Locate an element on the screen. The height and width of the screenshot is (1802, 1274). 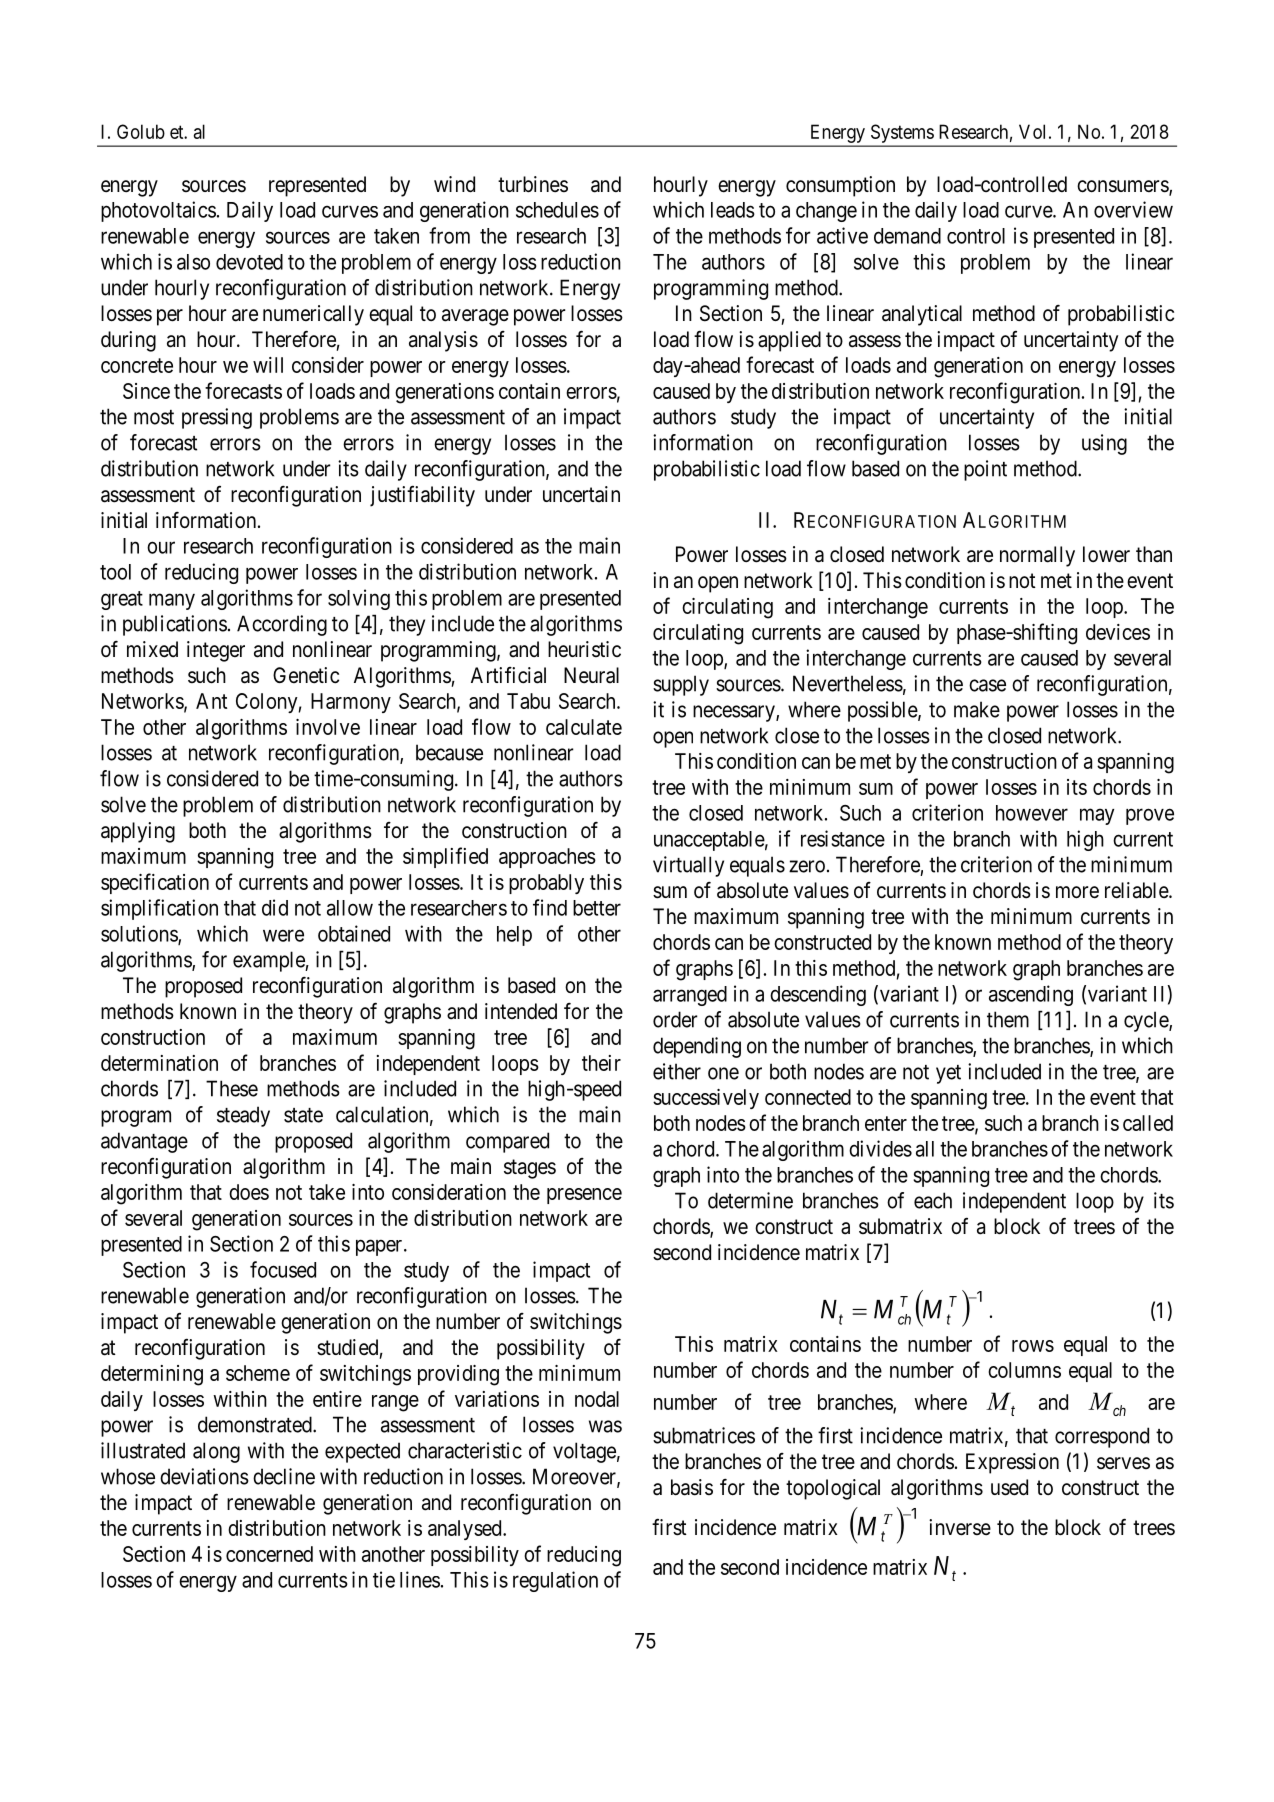
consumers is located at coordinates (1123, 187).
